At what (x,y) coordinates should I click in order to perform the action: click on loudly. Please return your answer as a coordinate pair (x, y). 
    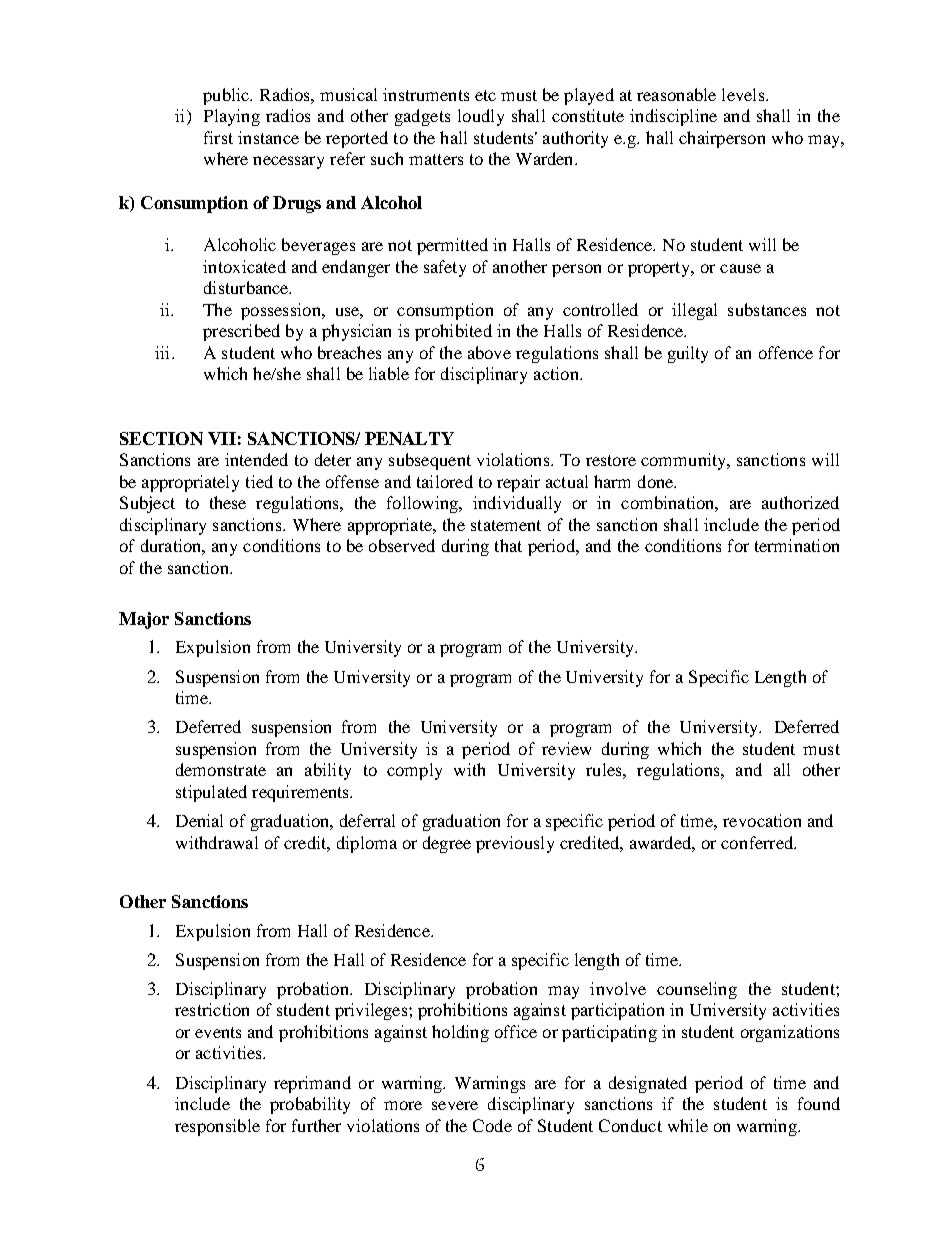
    Looking at the image, I should click on (481, 117).
